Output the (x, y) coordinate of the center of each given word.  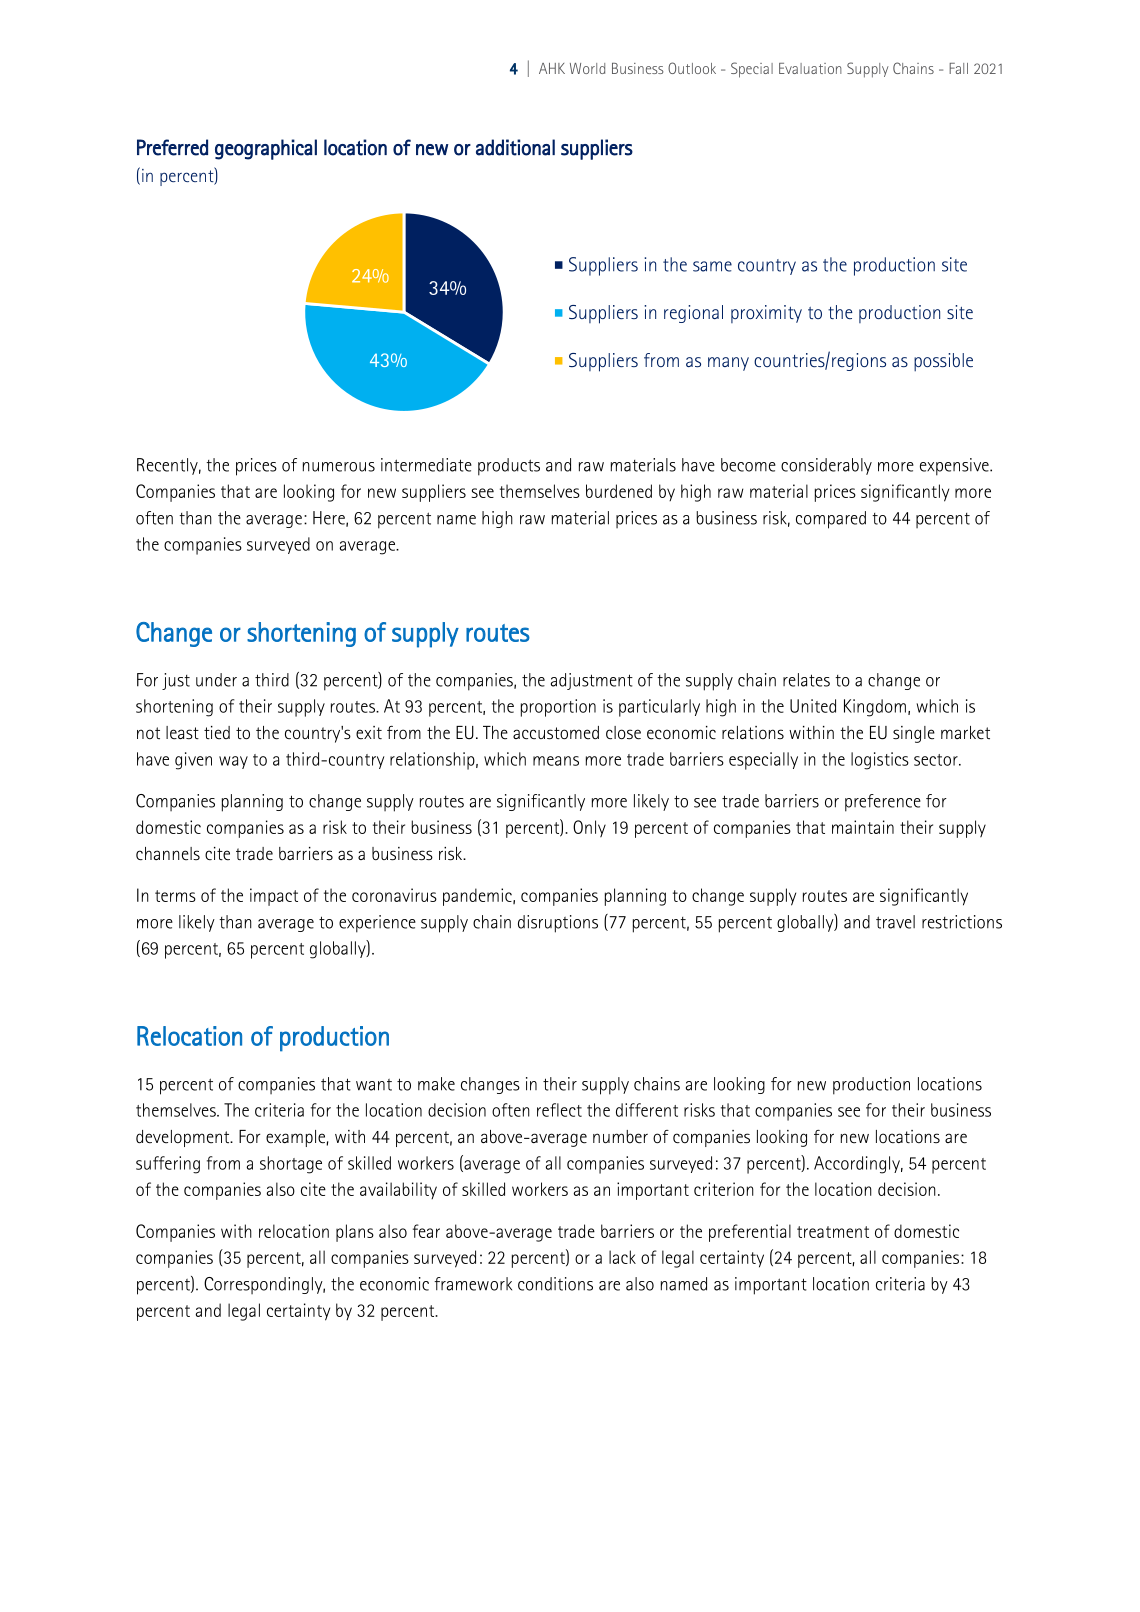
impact (274, 897)
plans (355, 1233)
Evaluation (810, 68)
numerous (339, 467)
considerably (826, 466)
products (509, 467)
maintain (863, 827)
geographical (266, 149)
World (587, 68)
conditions (555, 1284)
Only (589, 828)
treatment (833, 1232)
